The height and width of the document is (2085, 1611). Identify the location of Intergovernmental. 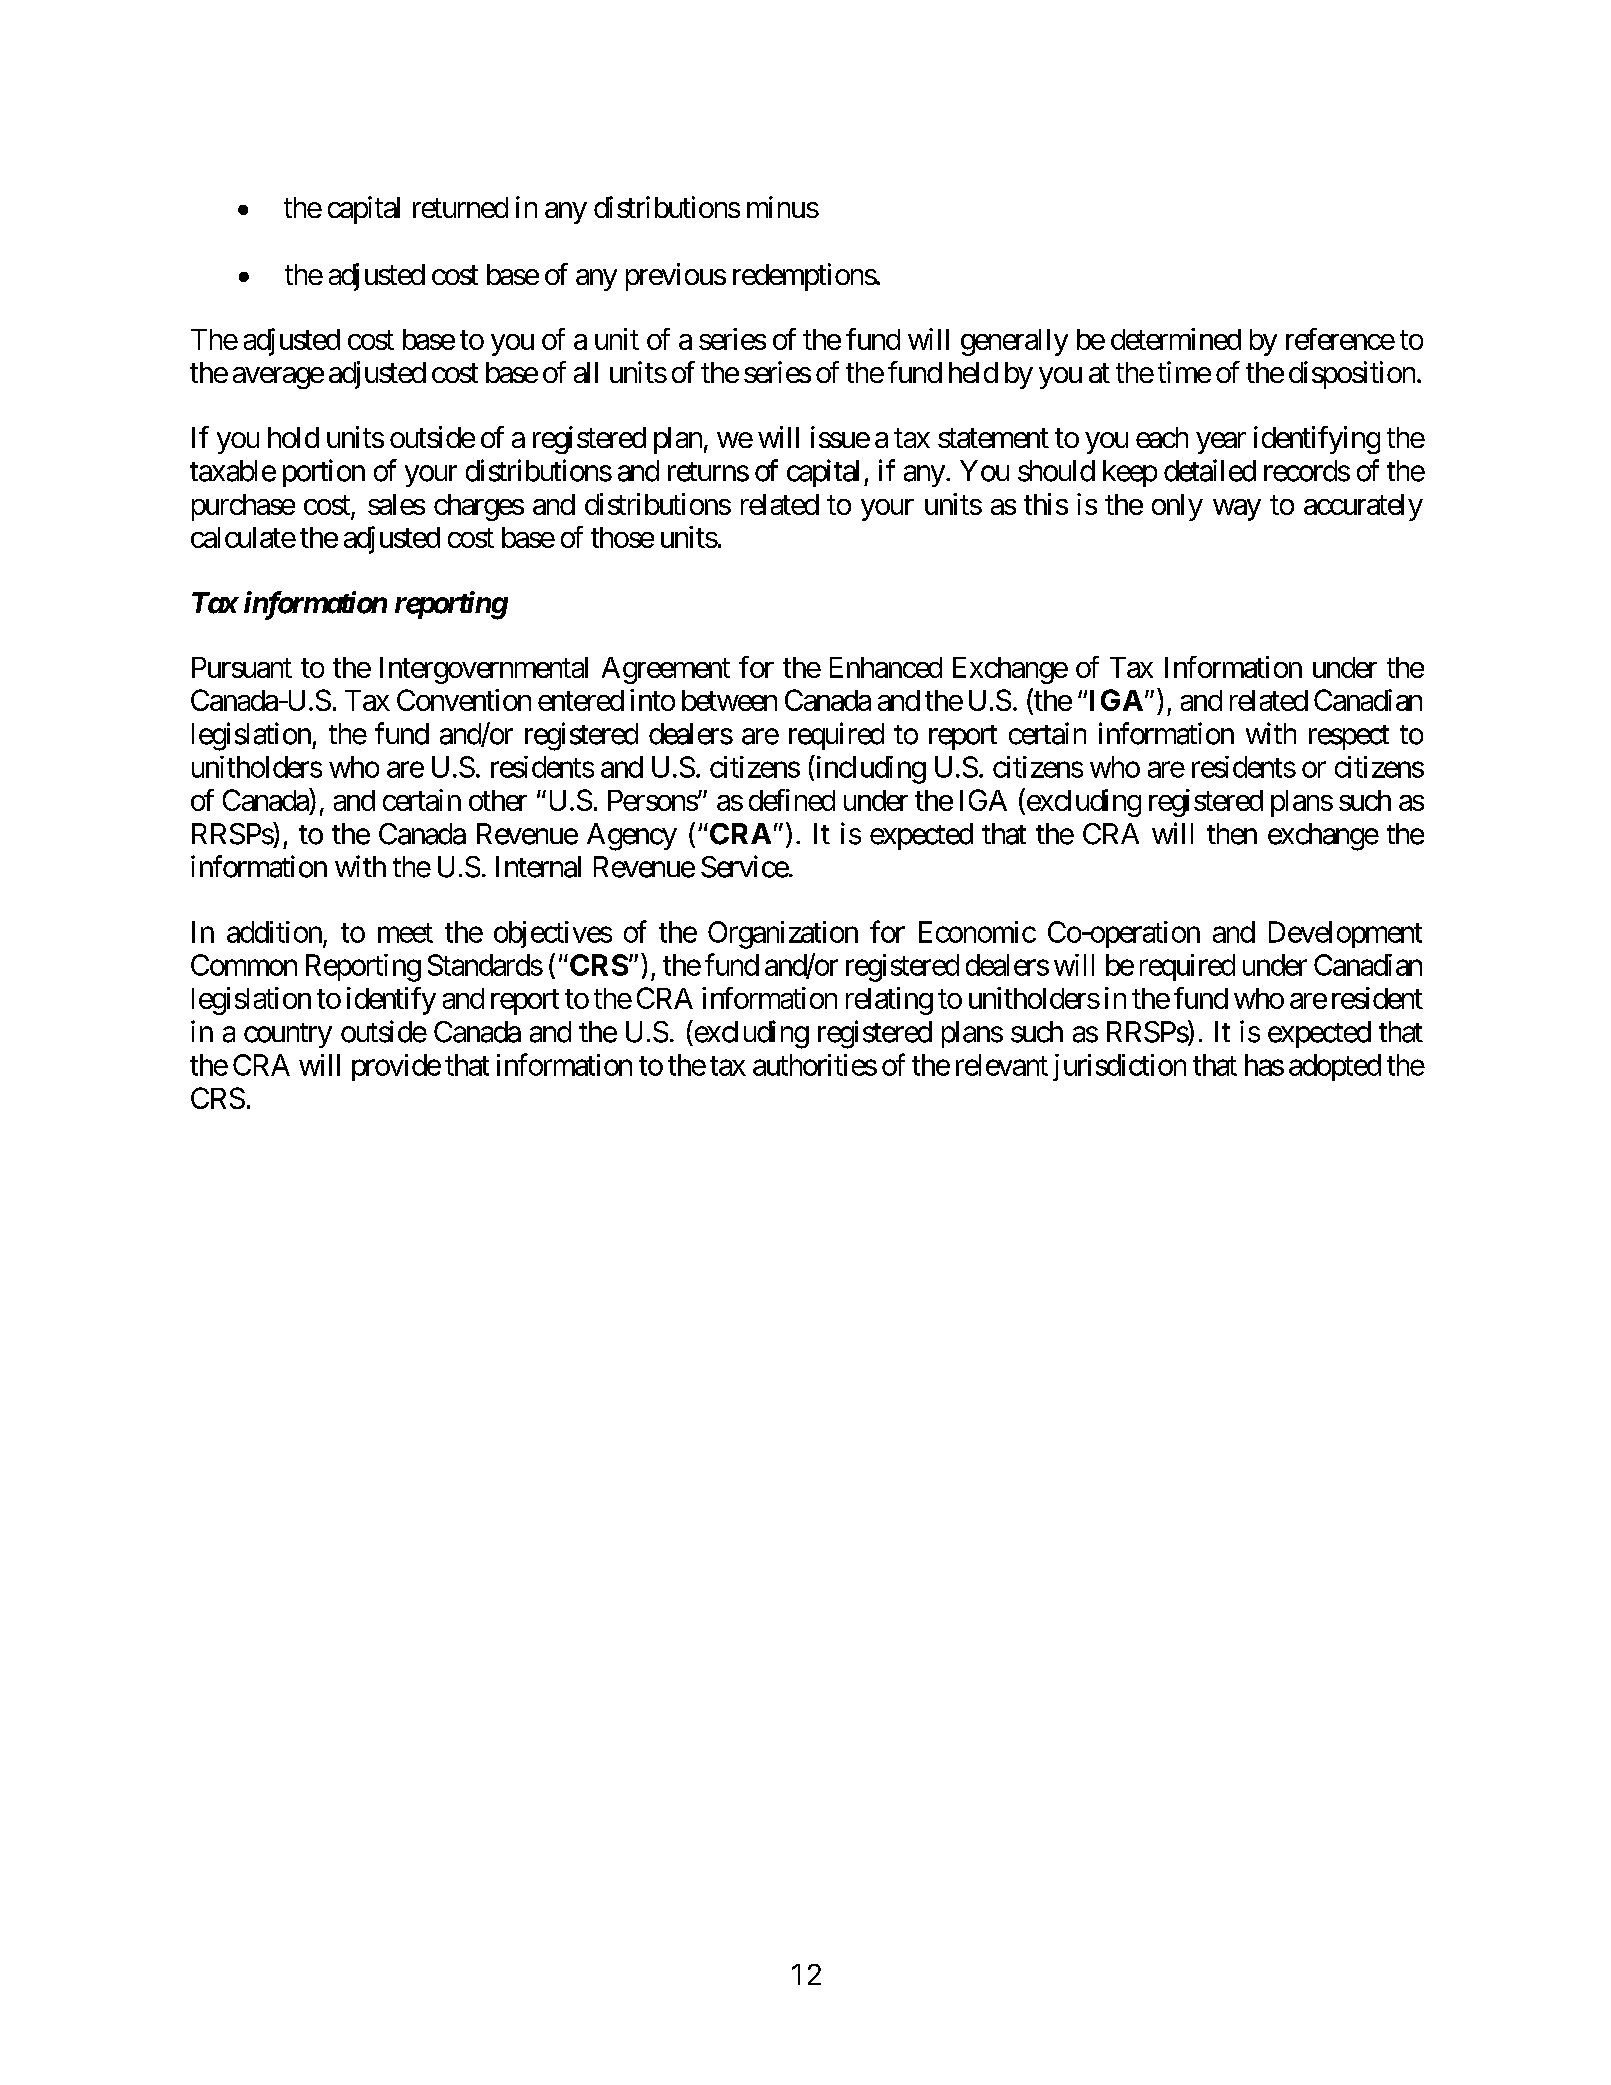
(484, 670).
